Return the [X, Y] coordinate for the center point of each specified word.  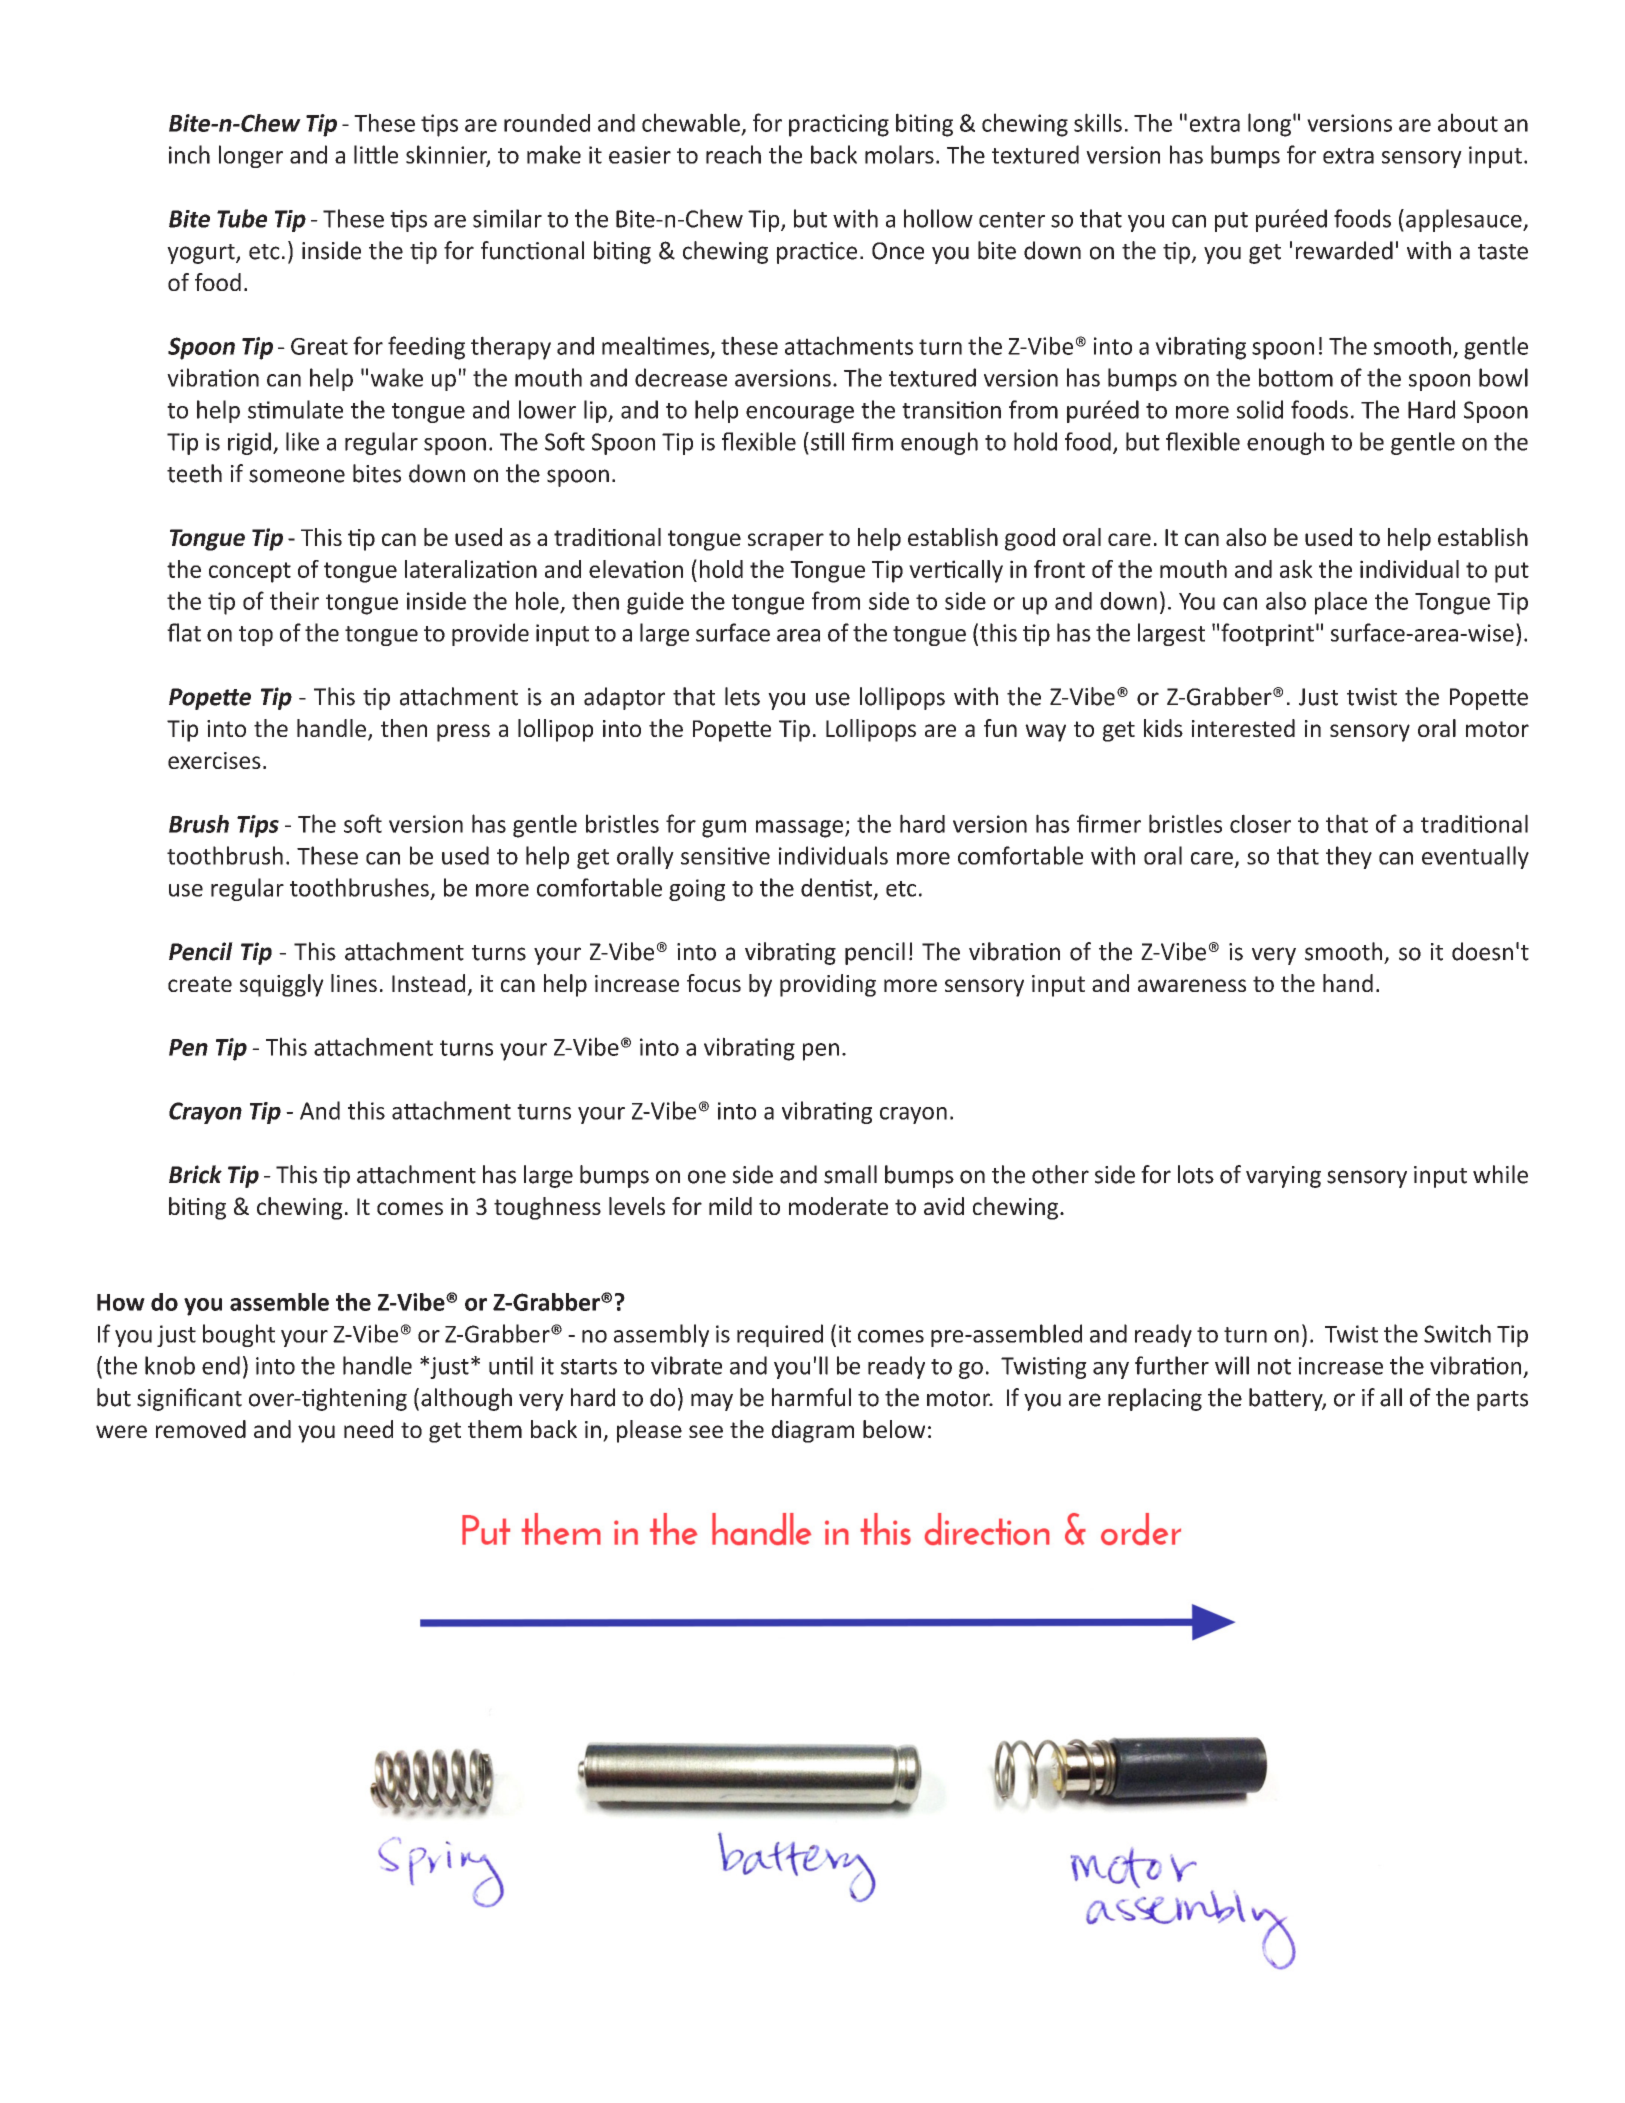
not [1274, 1367]
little [376, 154]
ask [1296, 569]
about [1468, 122]
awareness [1192, 985]
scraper [786, 542]
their [294, 600]
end [221, 1365]
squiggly [282, 985]
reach [733, 154]
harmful [811, 1397]
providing [828, 985]
